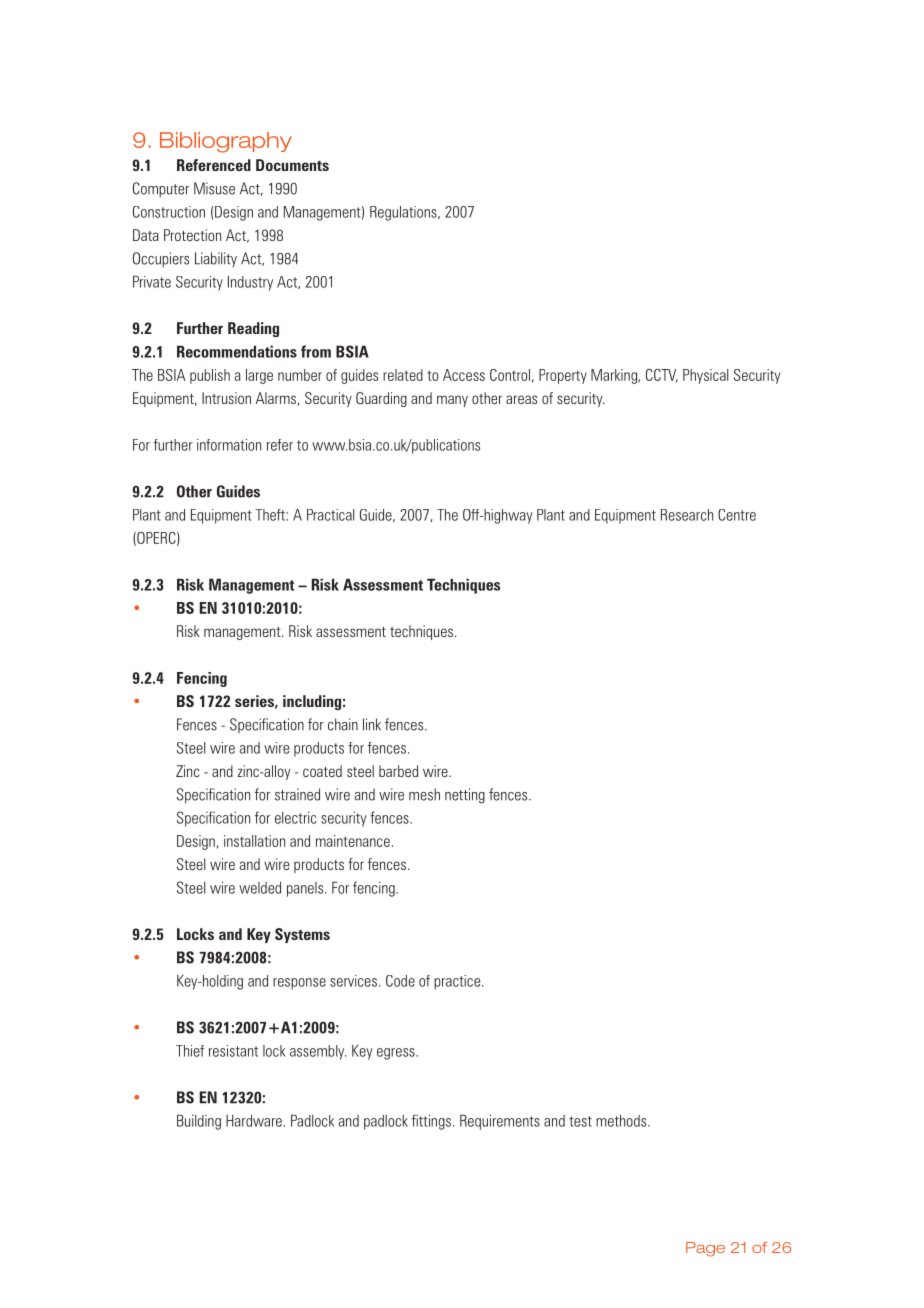 The height and width of the screenshot is (1308, 924). Describe the element at coordinates (431, 1122) in the screenshot. I see `fittings` at that location.
